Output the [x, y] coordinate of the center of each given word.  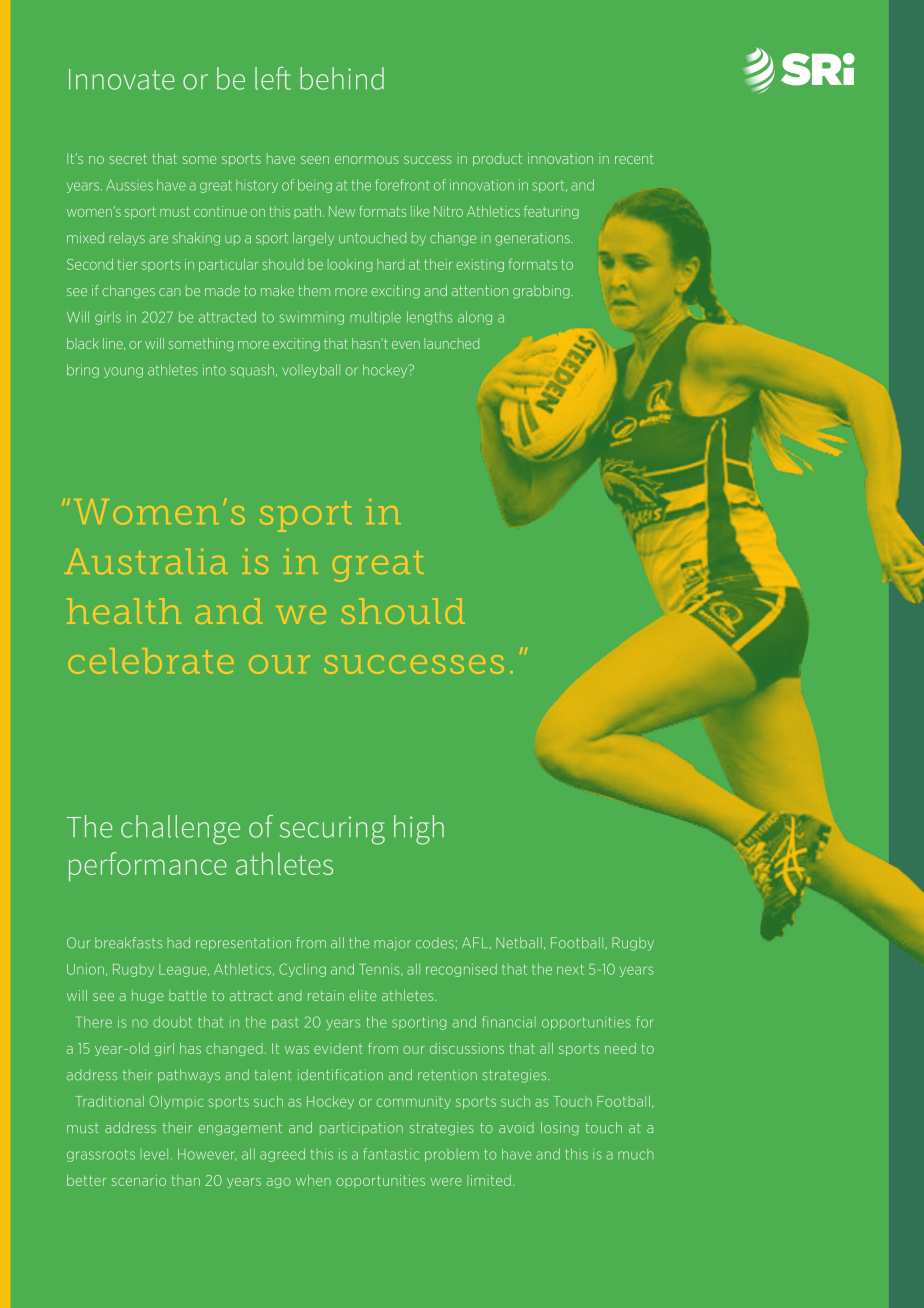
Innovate [122, 79]
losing [560, 1129]
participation [361, 1128]
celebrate [151, 661]
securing [332, 830]
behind [342, 78]
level [154, 1154]
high [419, 830]
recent [634, 159]
